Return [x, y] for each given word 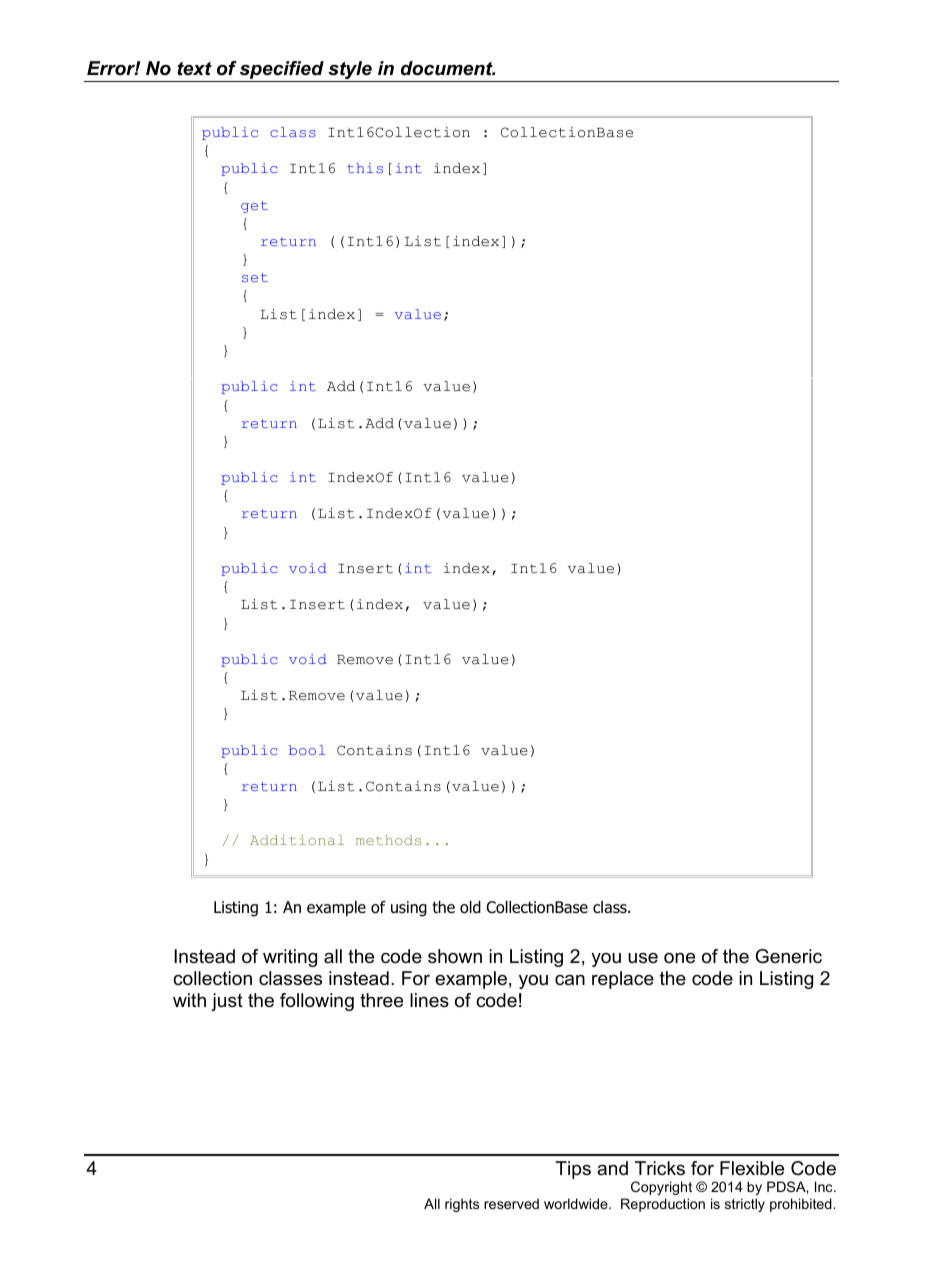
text [194, 69]
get [254, 207]
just [227, 1002]
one [679, 958]
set [255, 277]
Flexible [752, 1168]
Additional [297, 840]
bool [307, 750]
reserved [511, 1203]
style [350, 71]
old [470, 907]
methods [388, 840]
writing [290, 958]
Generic [789, 956]
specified [282, 71]
